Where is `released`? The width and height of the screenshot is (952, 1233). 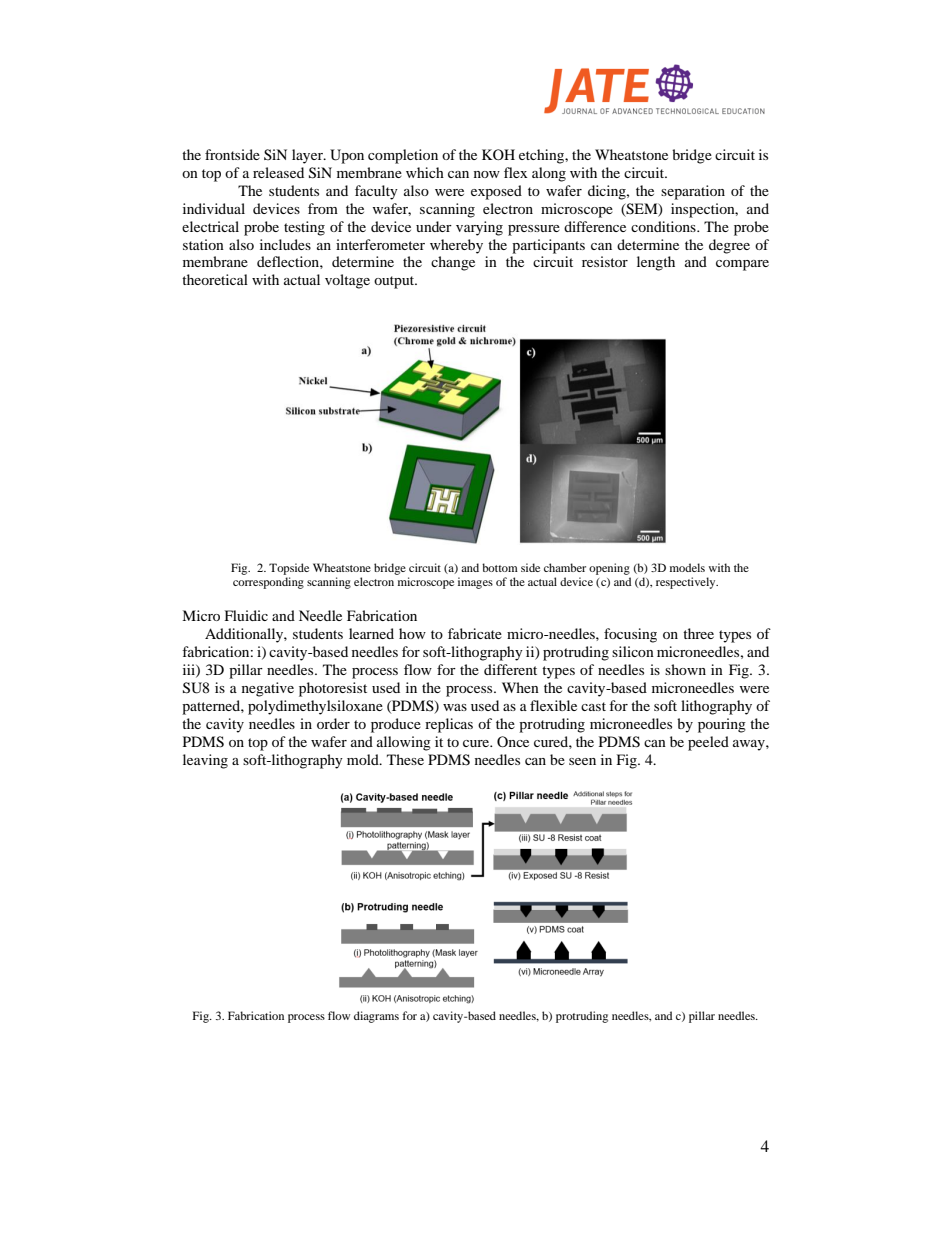
released is located at coordinates (278, 172).
